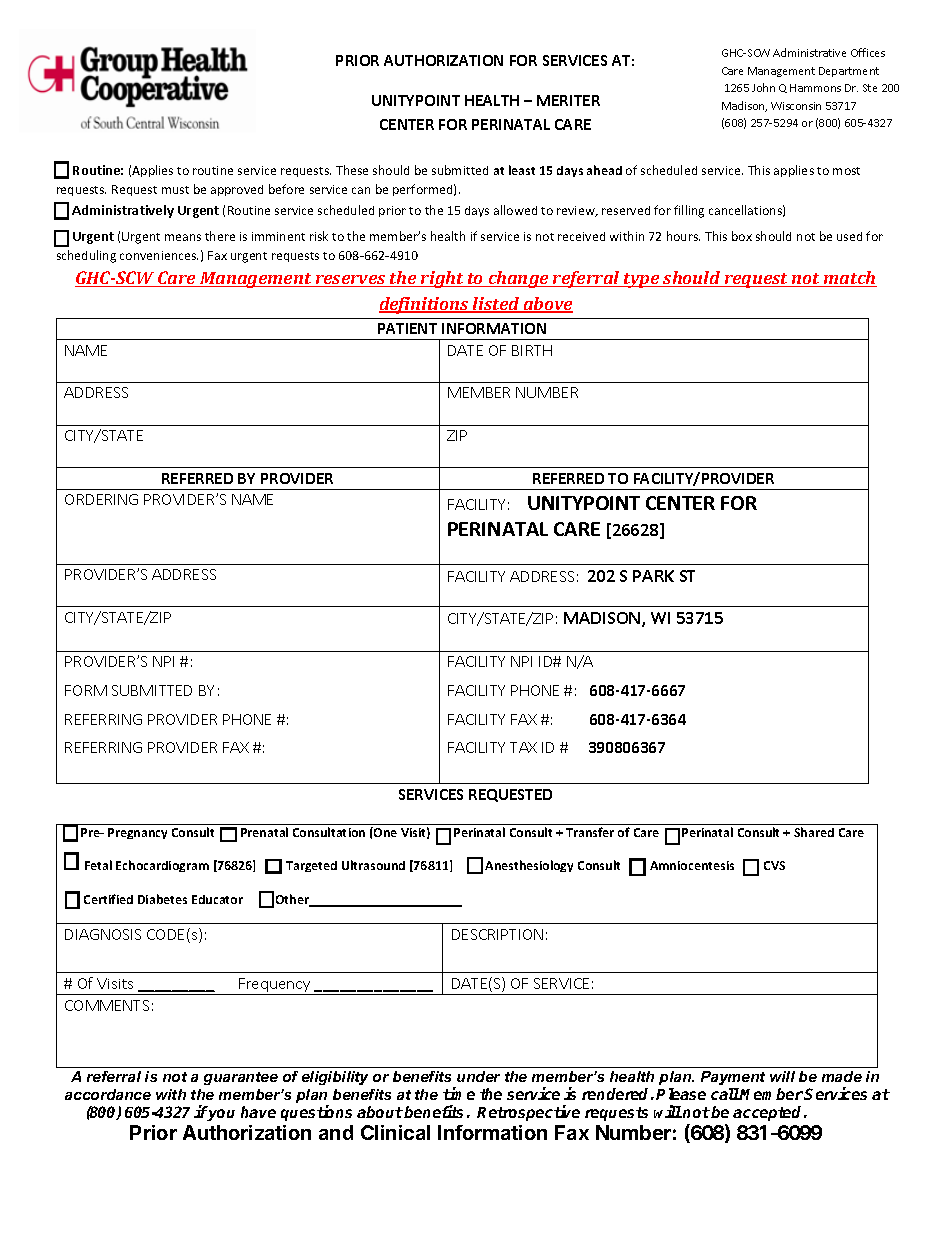 Image resolution: width=952 pixels, height=1233 pixels. I want to click on least, so click(522, 170).
